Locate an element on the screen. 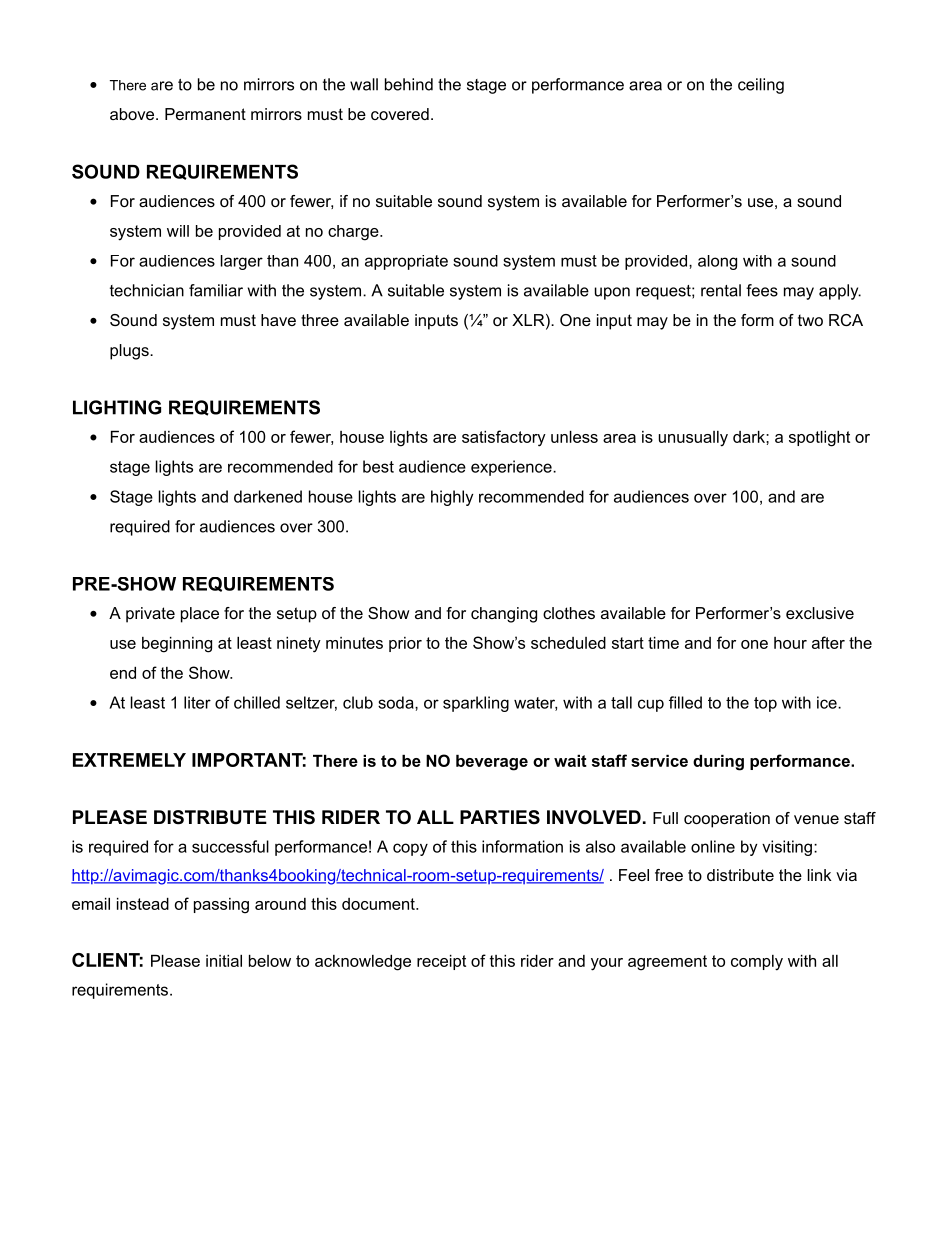 The image size is (952, 1233). ceiling is located at coordinates (761, 86).
